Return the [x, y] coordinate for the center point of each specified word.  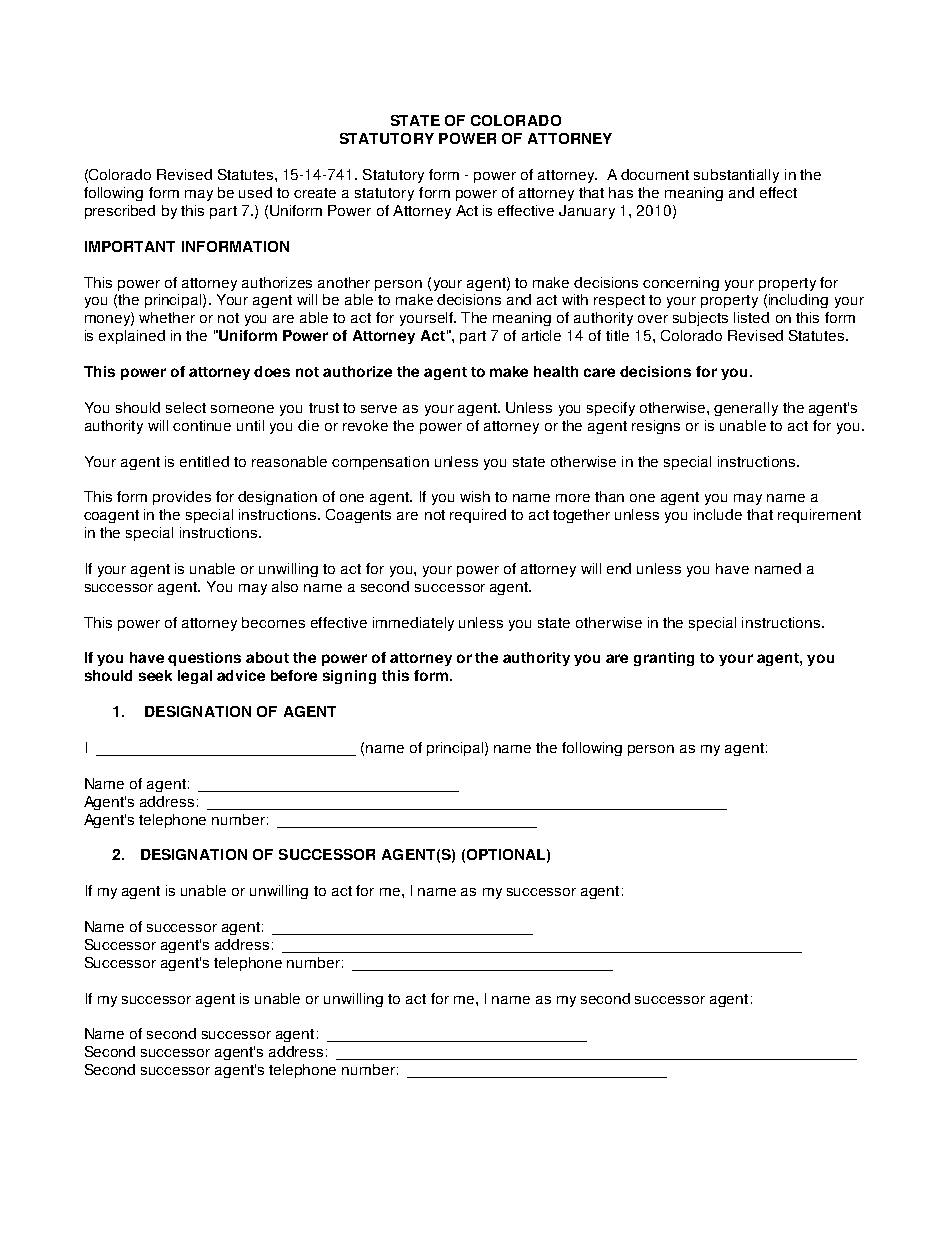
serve [379, 409]
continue [202, 425]
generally [746, 409]
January [587, 212]
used [255, 192]
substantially [736, 176]
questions [204, 659]
